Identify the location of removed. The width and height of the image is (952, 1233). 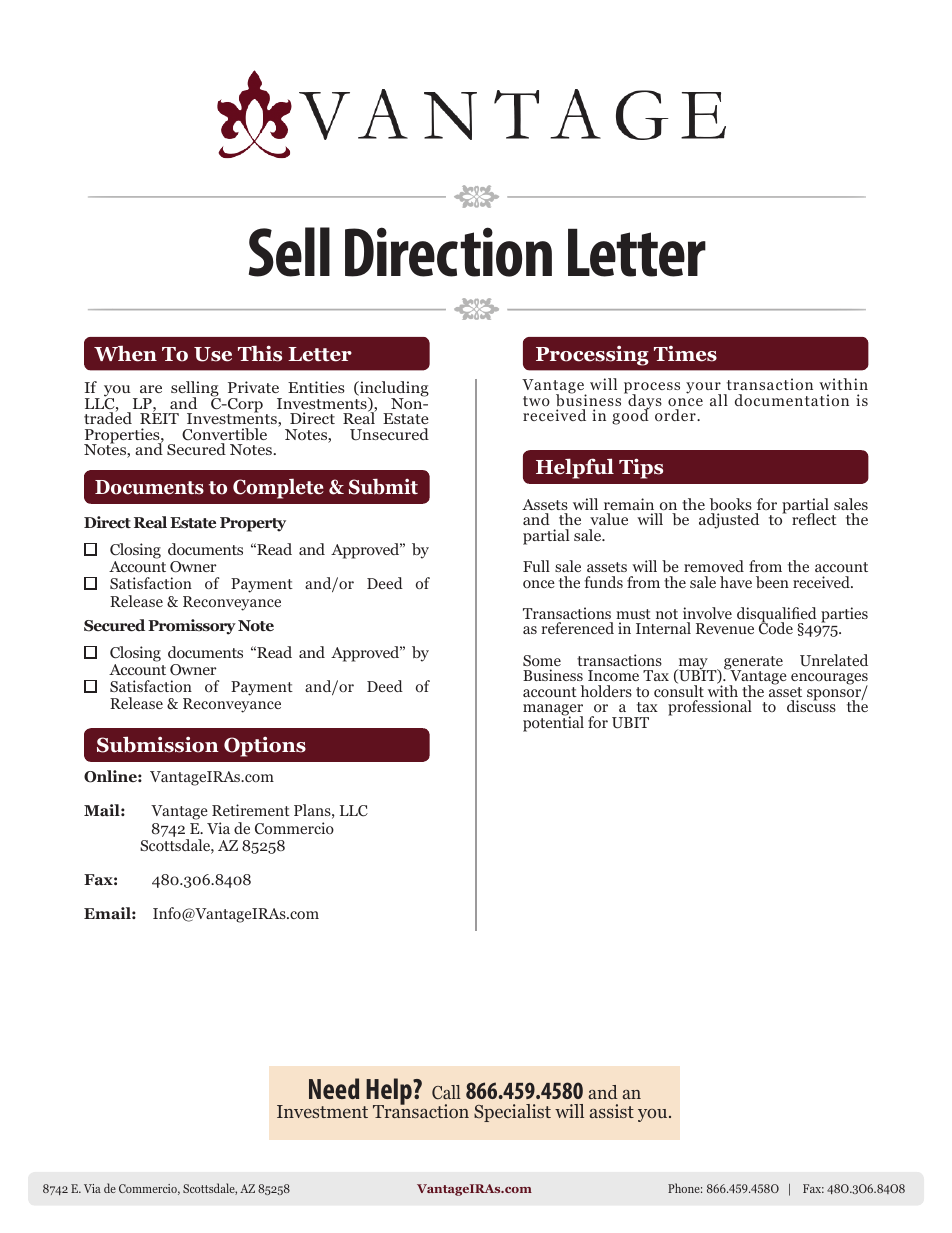
(714, 566).
